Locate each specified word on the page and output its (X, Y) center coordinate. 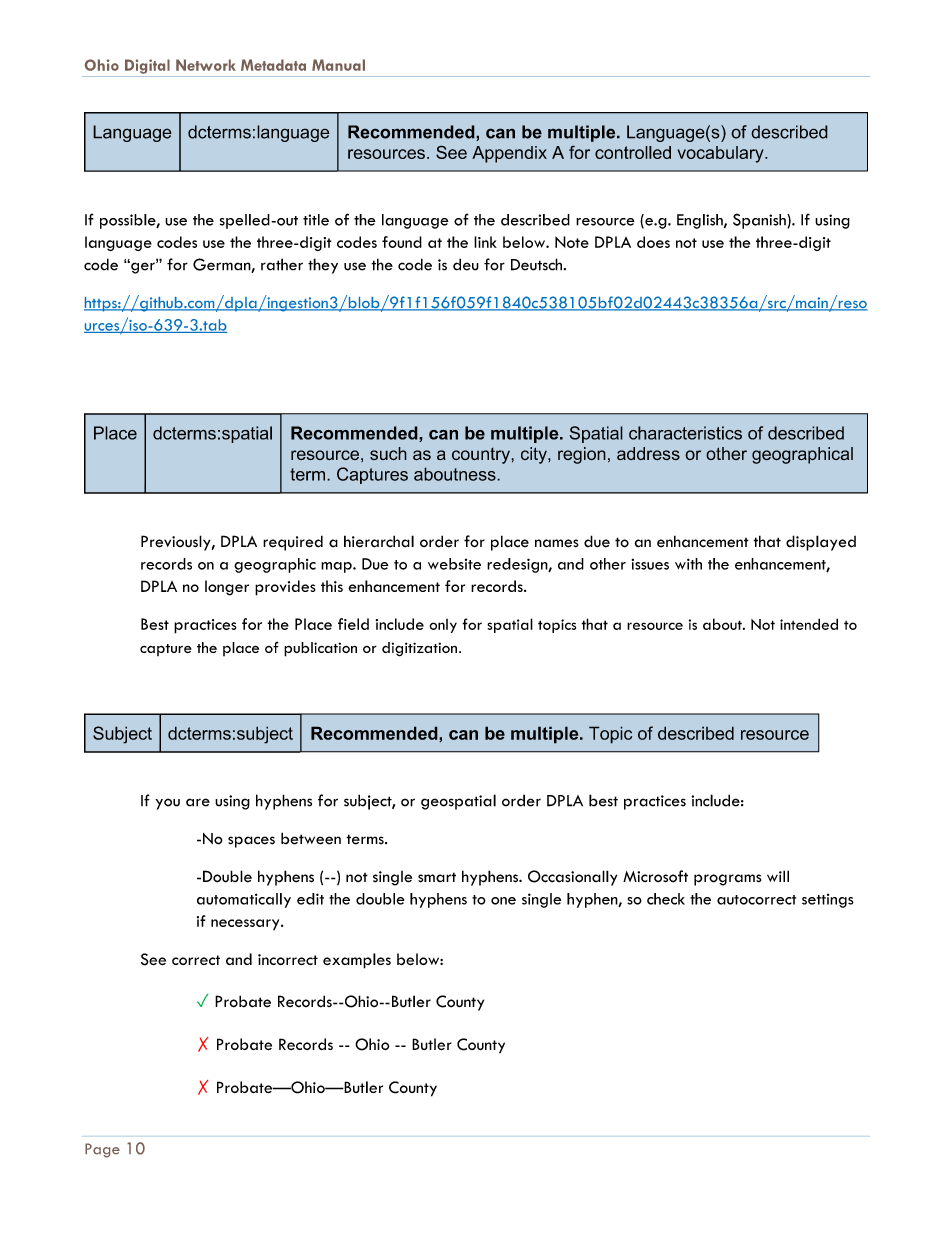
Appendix (509, 154)
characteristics (685, 433)
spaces (251, 842)
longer (227, 588)
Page (102, 1150)
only (443, 626)
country (482, 455)
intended (809, 624)
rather (282, 264)
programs (727, 880)
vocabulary (721, 154)
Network (206, 65)
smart (437, 877)
